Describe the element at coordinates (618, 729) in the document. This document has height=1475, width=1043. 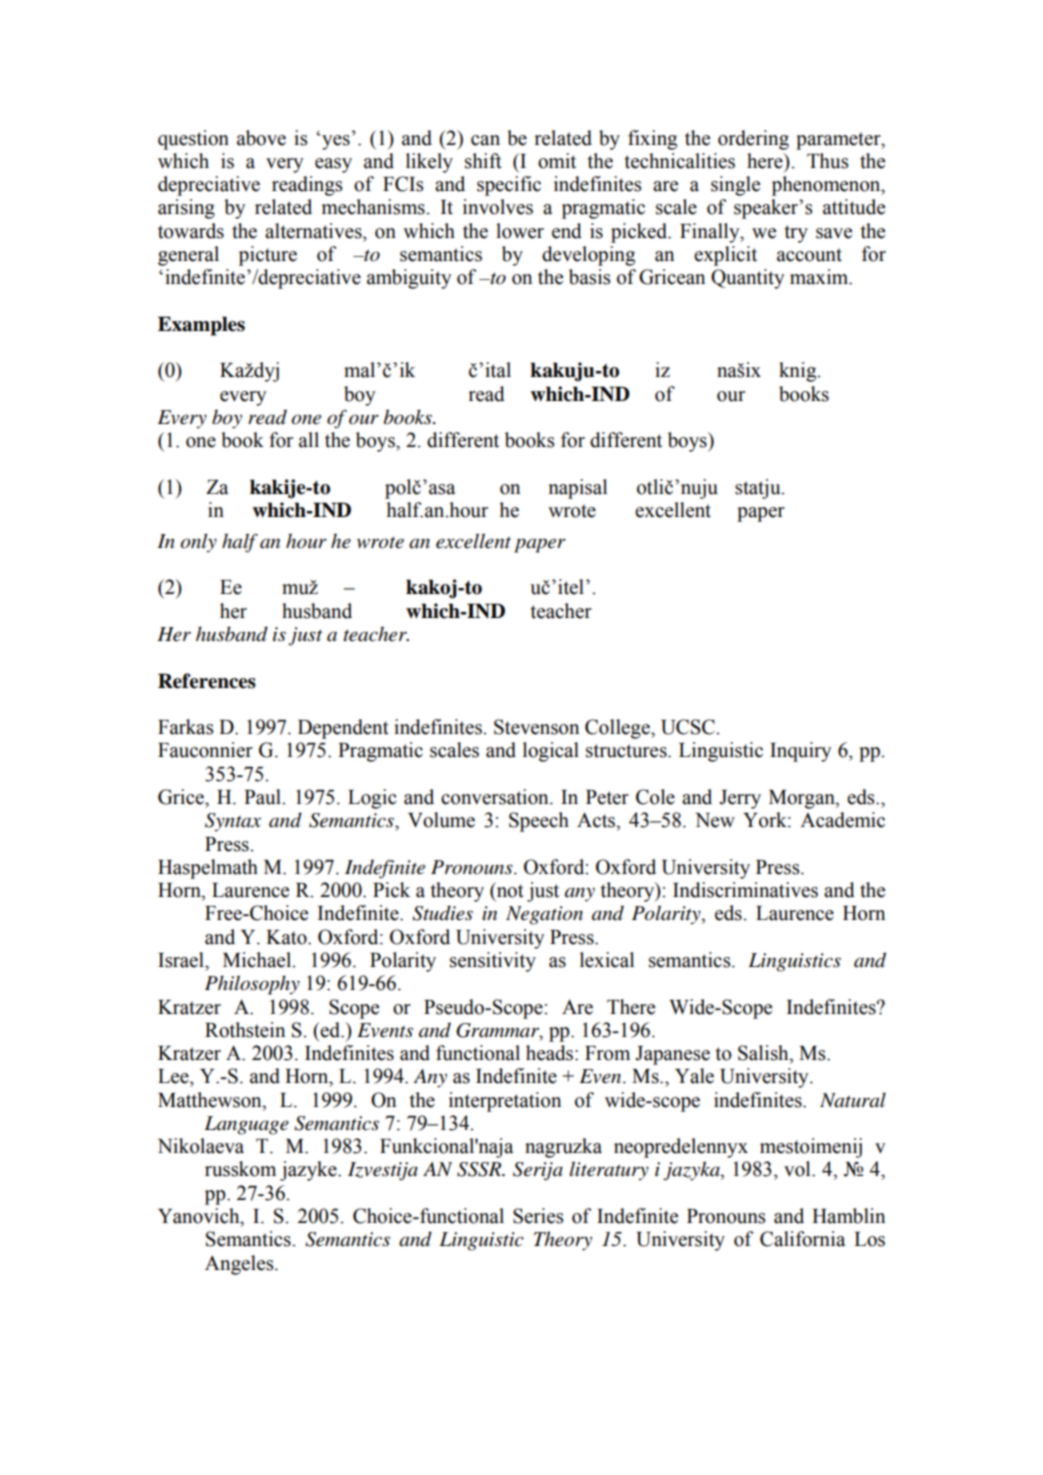
I see `College` at that location.
